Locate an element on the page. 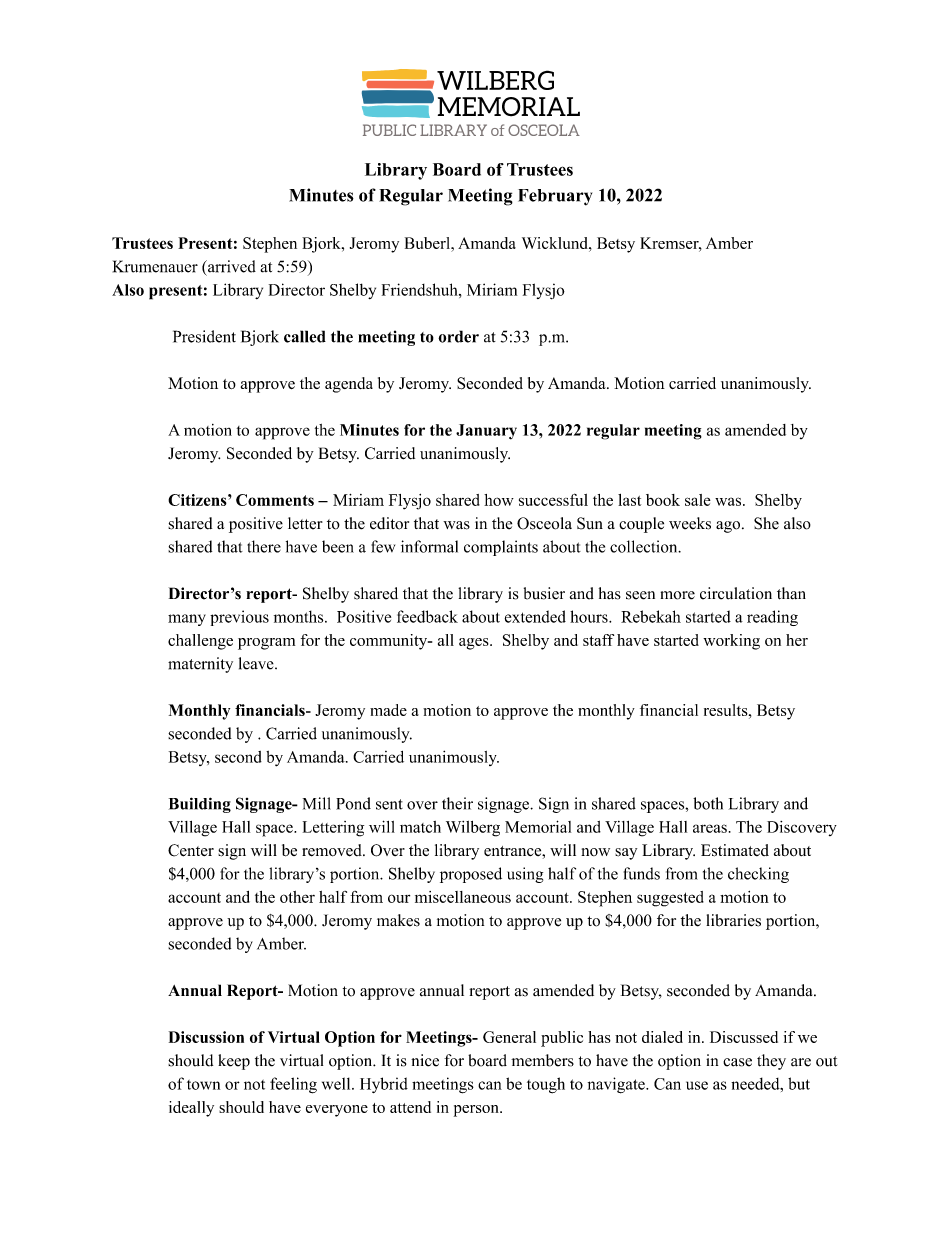  order is located at coordinates (458, 336).
